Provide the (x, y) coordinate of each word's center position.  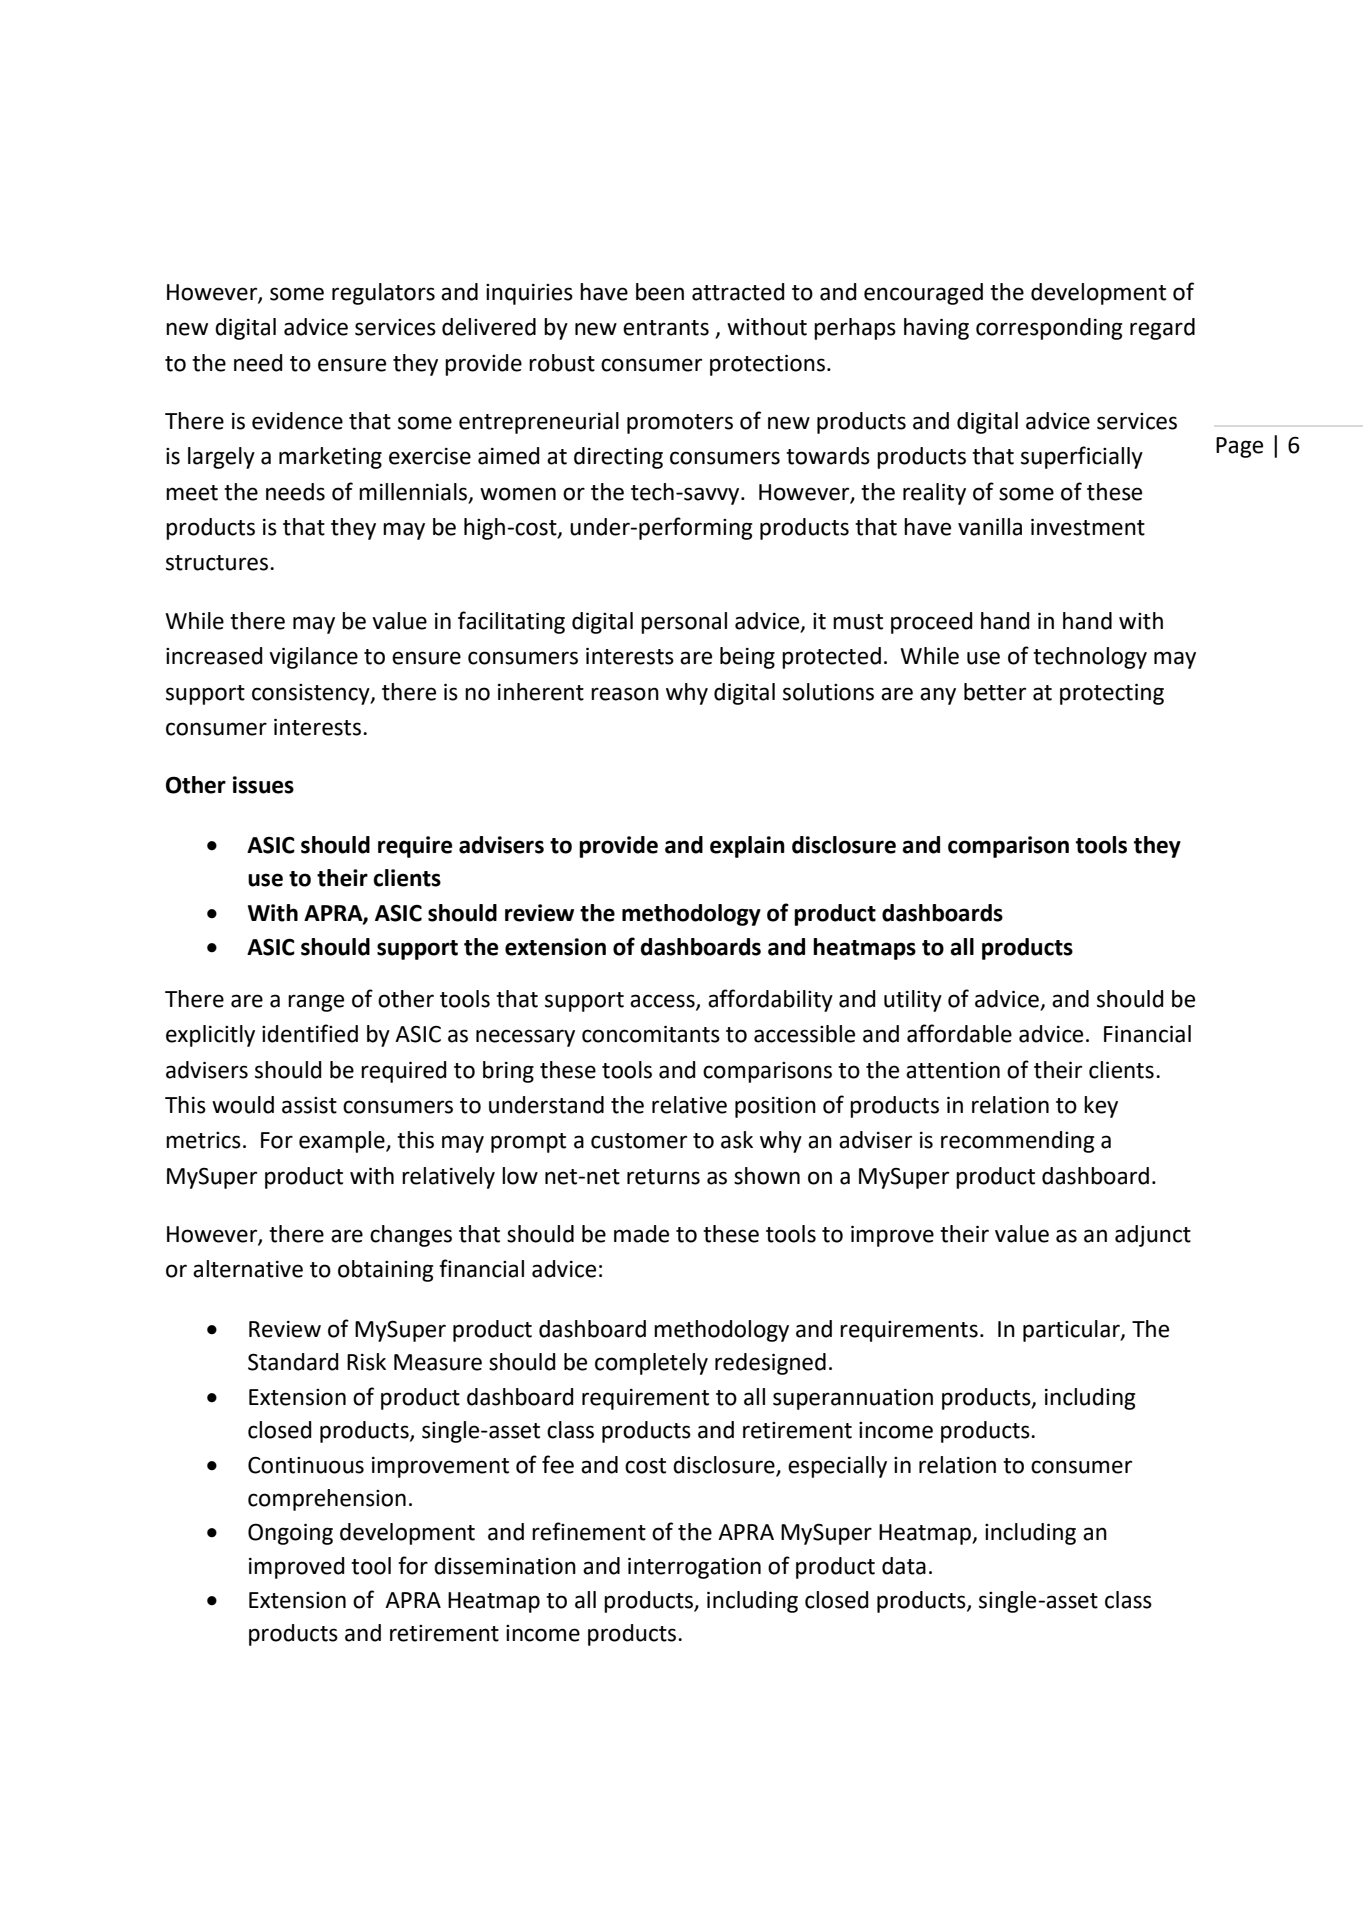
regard (1162, 329)
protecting (1112, 694)
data (904, 1566)
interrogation (694, 1568)
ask (737, 1140)
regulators (383, 294)
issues (263, 785)
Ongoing (290, 1534)
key (1101, 1107)
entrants (666, 328)
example (343, 1142)
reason (625, 694)
